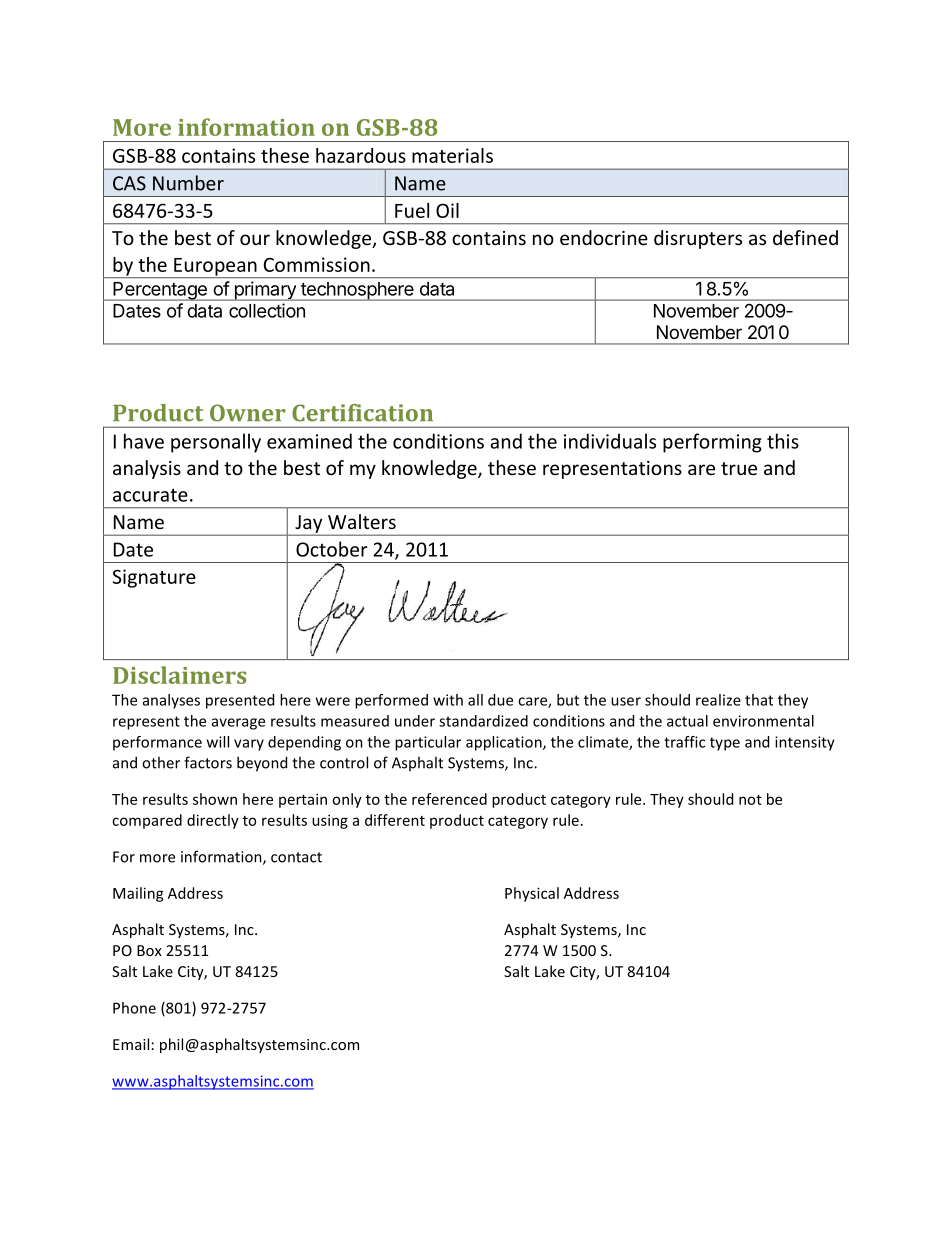 Image resolution: width=952 pixels, height=1233 pixels. Describe the element at coordinates (718, 700) in the screenshot. I see `realize` at that location.
